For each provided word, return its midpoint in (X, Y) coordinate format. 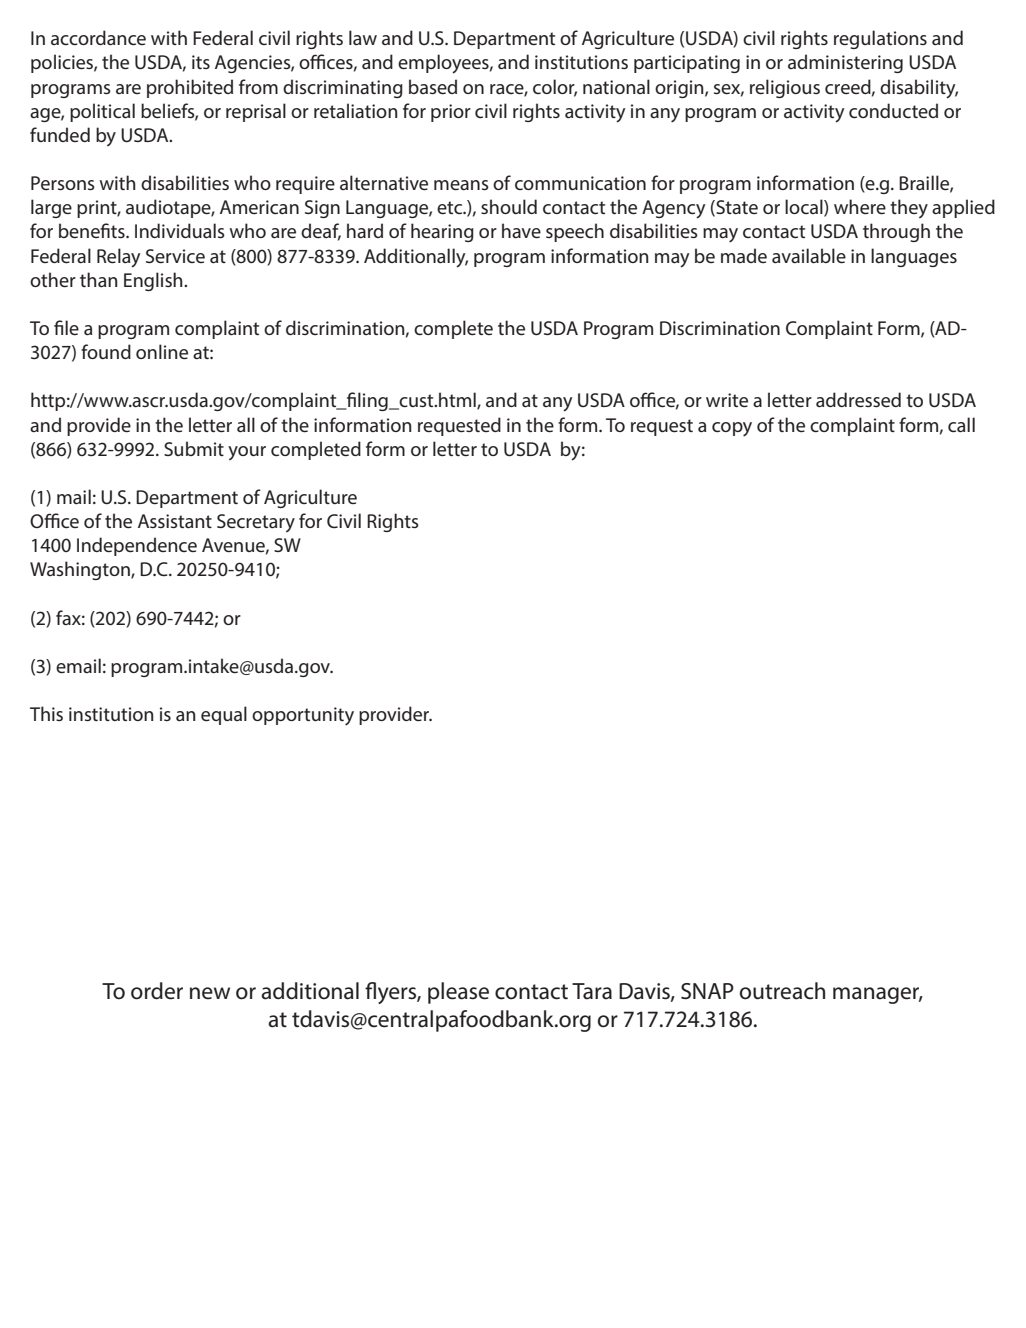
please (458, 993)
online (162, 351)
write (727, 400)
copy (732, 429)
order (157, 991)
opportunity (303, 716)
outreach (782, 991)
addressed (858, 399)
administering (845, 63)
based (433, 86)
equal (224, 715)
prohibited (190, 88)
